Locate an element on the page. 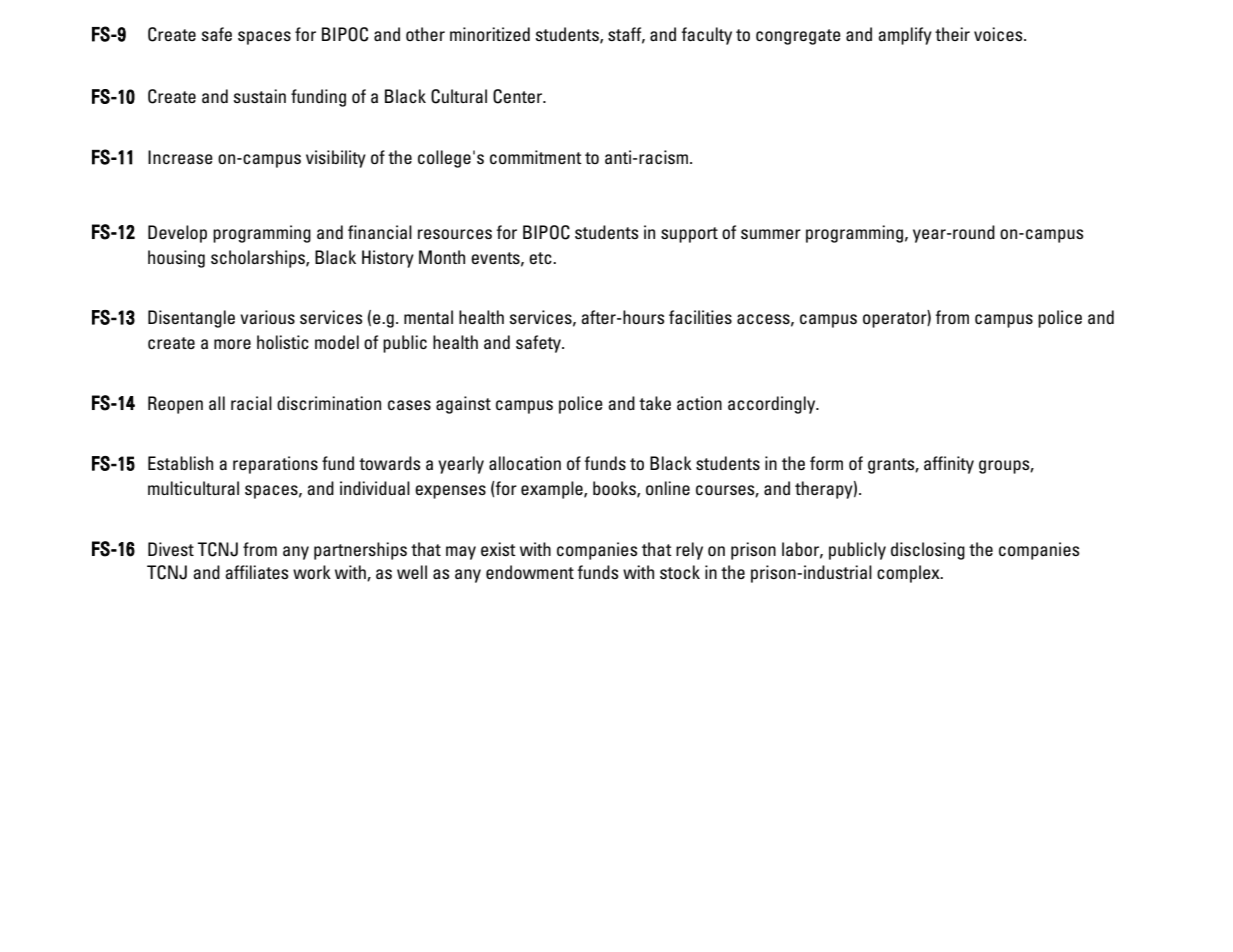 The width and height of the document is (1233, 952). amplify is located at coordinates (905, 36).
